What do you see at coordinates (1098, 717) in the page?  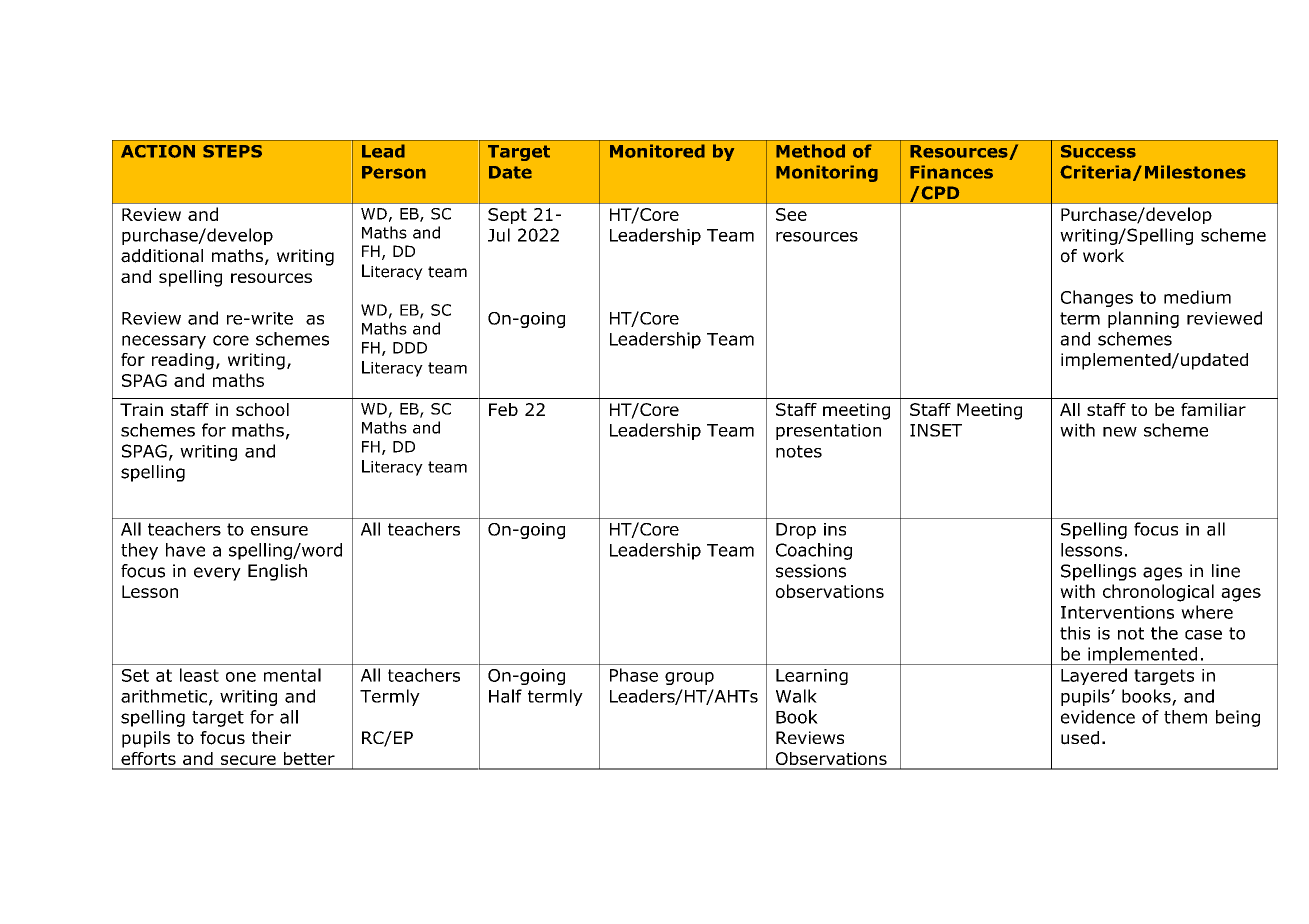 I see `evidence` at bounding box center [1098, 717].
